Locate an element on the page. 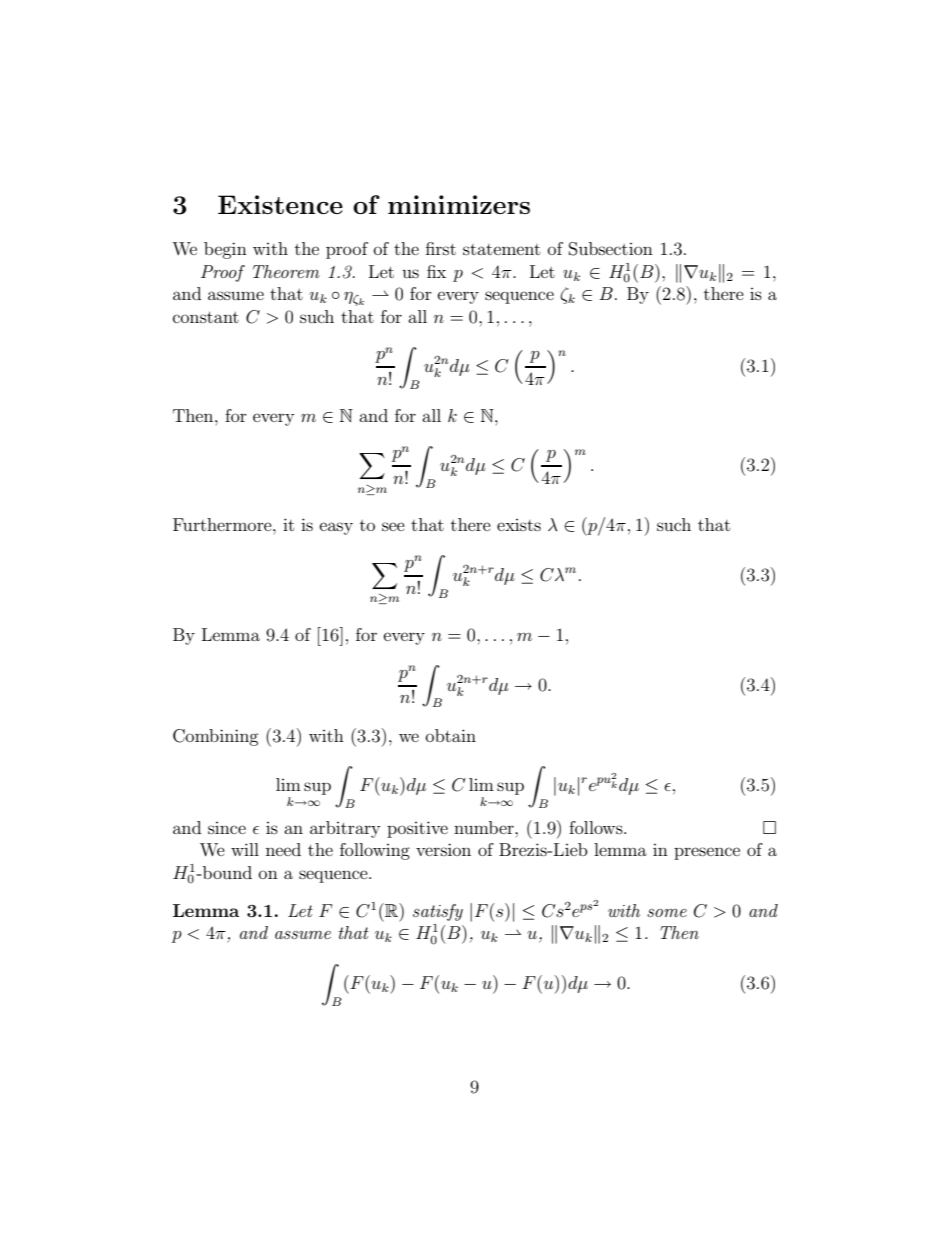 The height and width of the image is (1233, 952). Combining is located at coordinates (216, 737).
